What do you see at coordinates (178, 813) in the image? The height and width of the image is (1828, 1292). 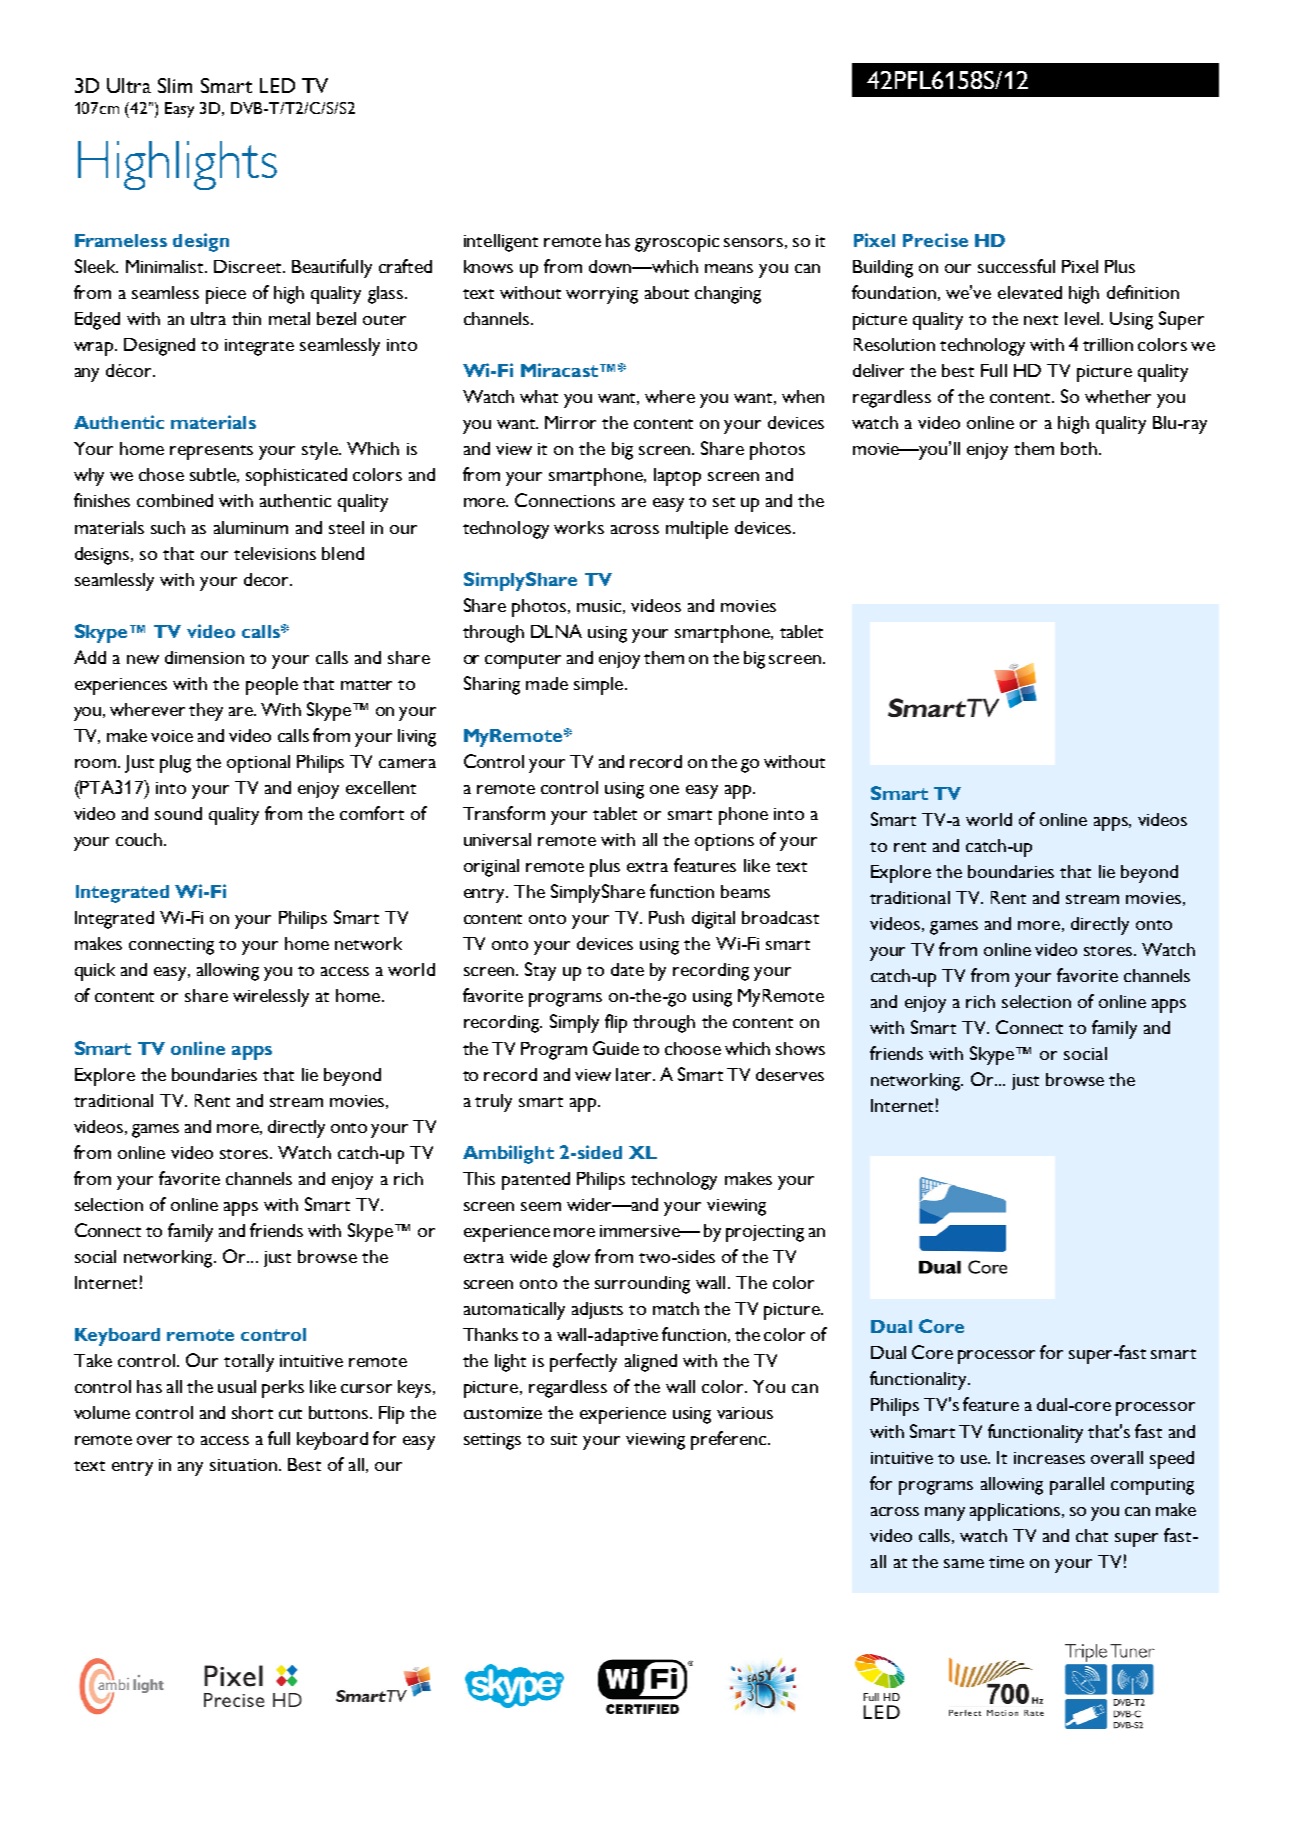 I see `sound` at bounding box center [178, 813].
